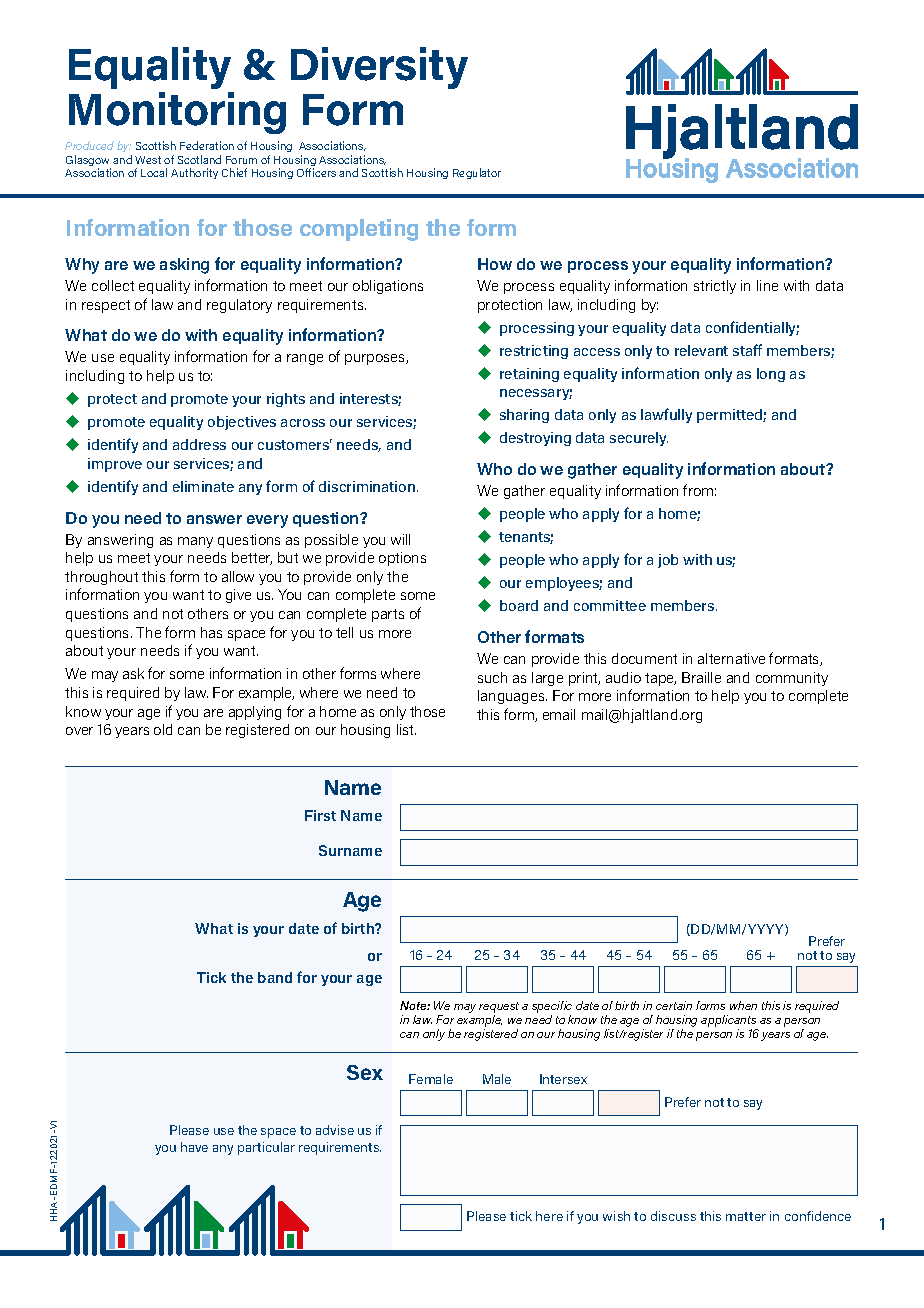  Describe the element at coordinates (701, 677) in the image. I see `Braille` at that location.
